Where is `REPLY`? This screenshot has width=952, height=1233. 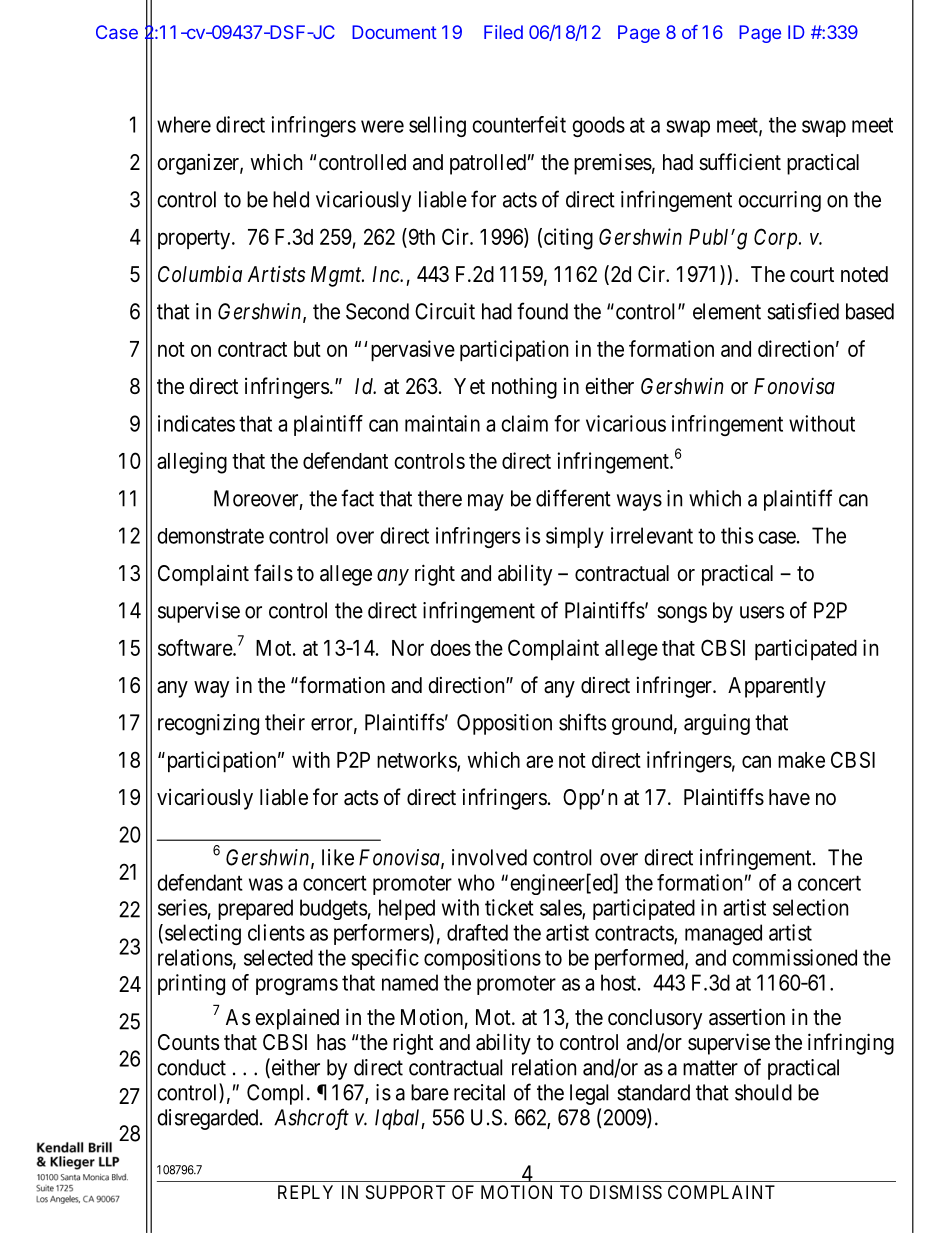
REPLY is located at coordinates (305, 1192).
